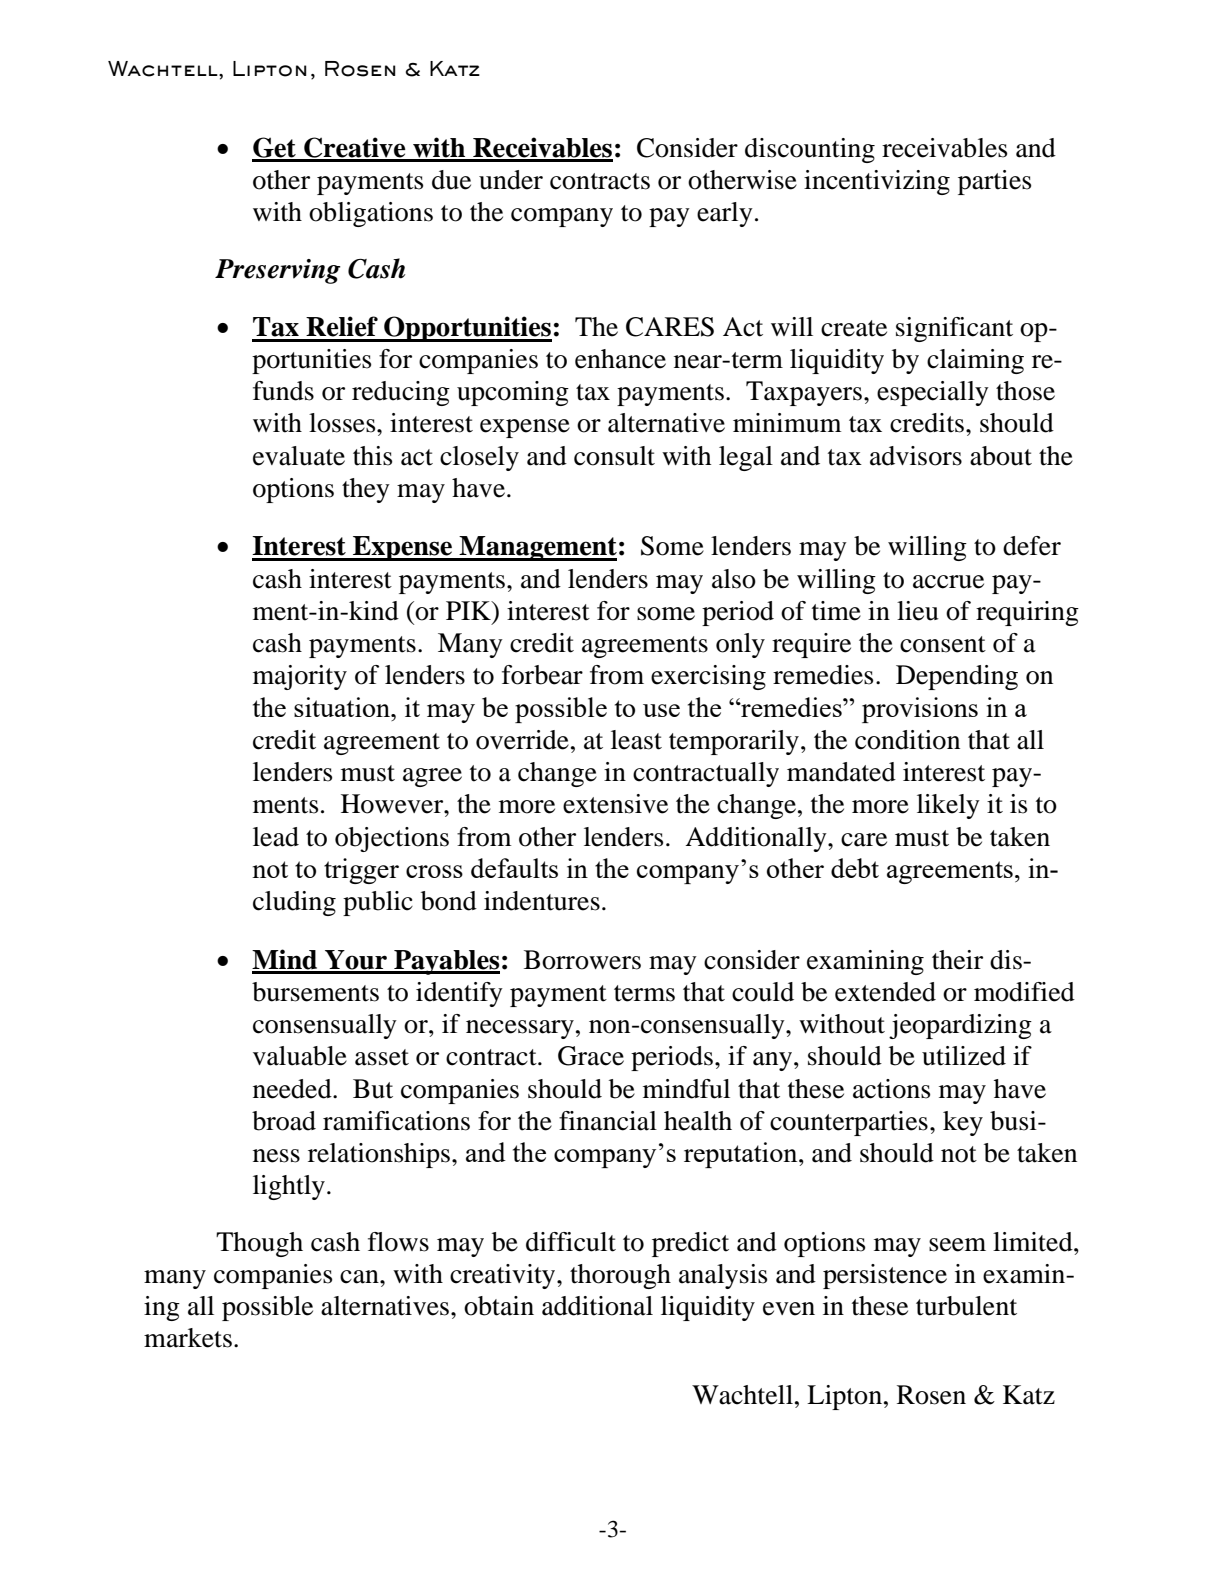 The width and height of the image is (1226, 1587). What do you see at coordinates (614, 456) in the image?
I see `consult` at bounding box center [614, 456].
